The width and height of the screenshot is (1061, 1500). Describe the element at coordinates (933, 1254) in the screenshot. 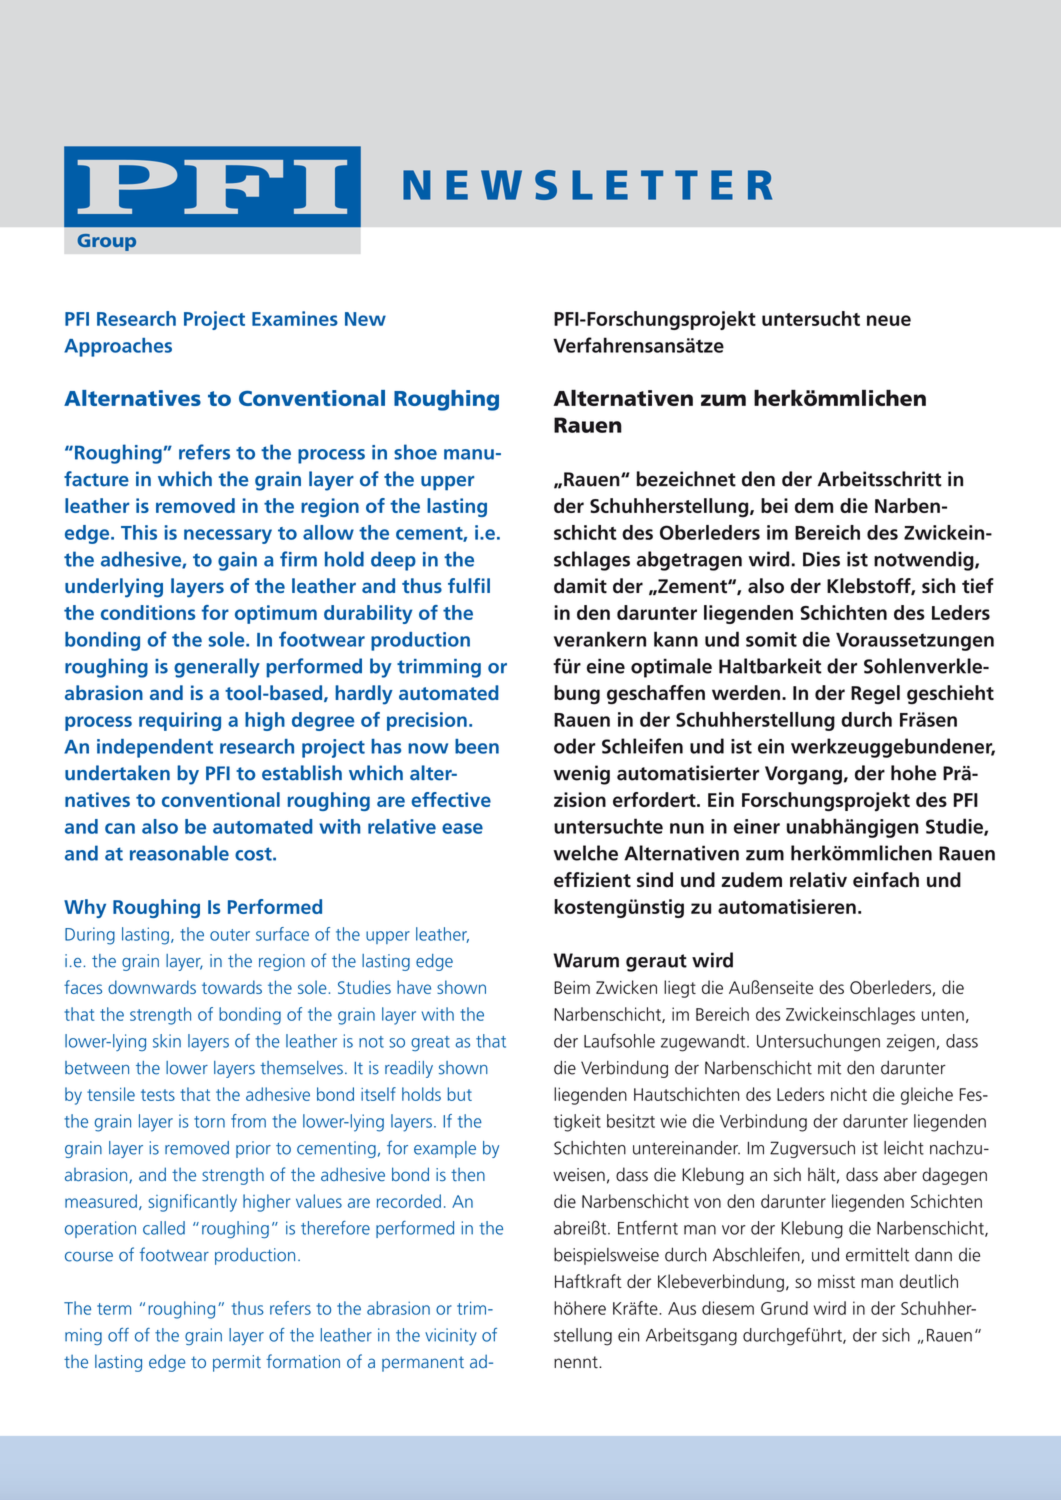

I see `dann` at that location.
